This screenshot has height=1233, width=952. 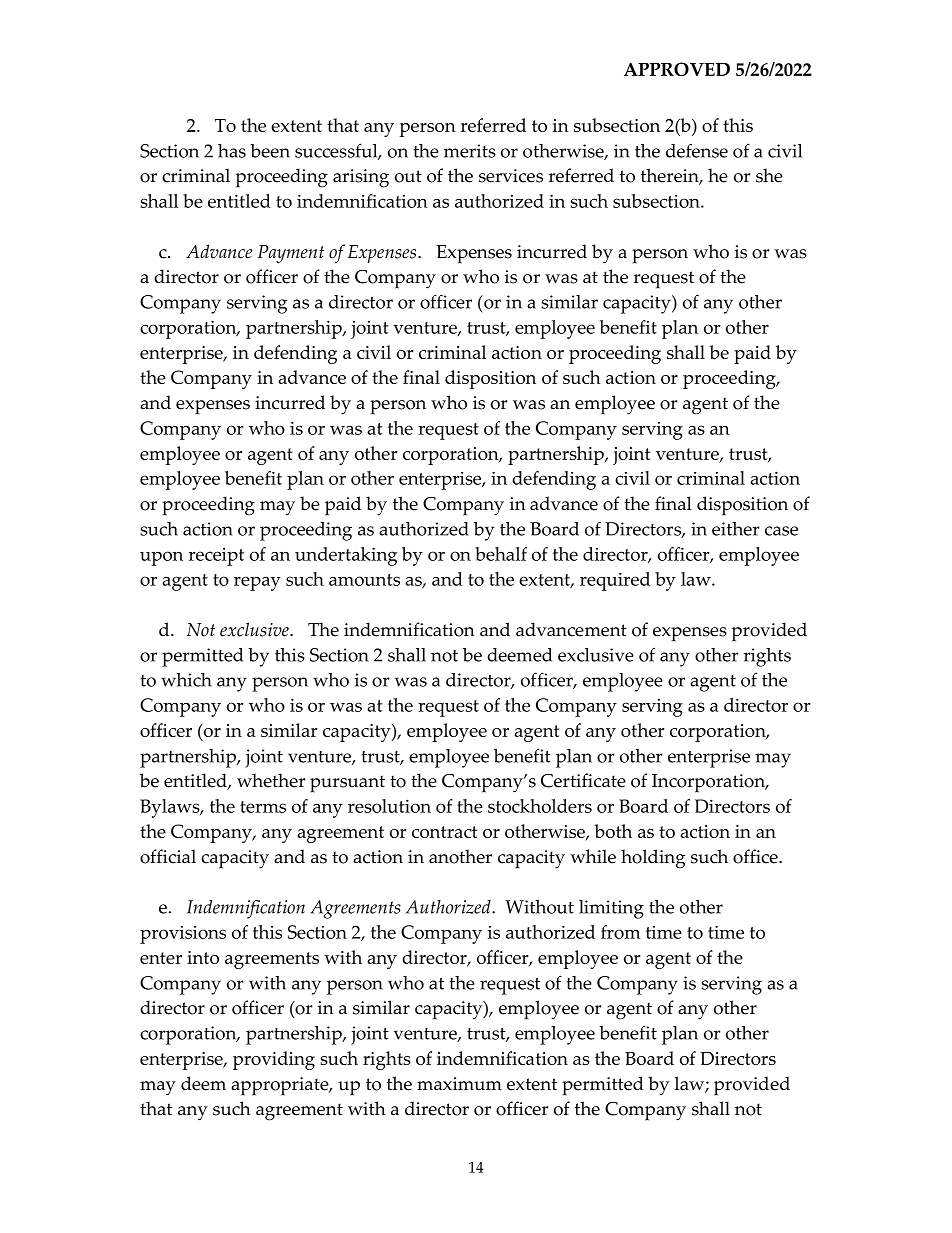 I want to click on APPROVED, so click(x=677, y=69).
